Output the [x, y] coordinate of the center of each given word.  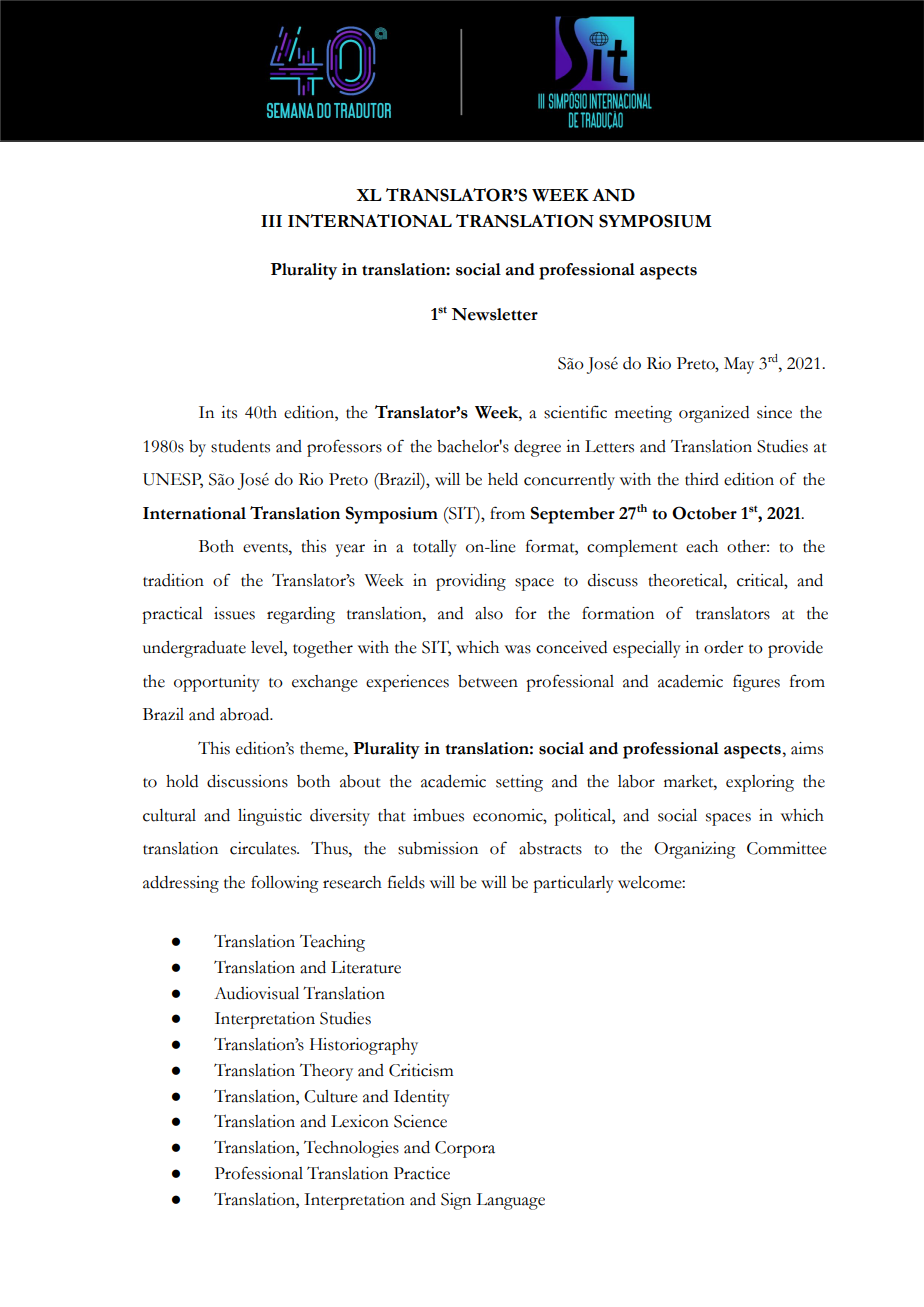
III [271, 221]
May [739, 365]
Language [510, 1201]
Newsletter [494, 314]
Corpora [465, 1149]
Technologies [351, 1149]
